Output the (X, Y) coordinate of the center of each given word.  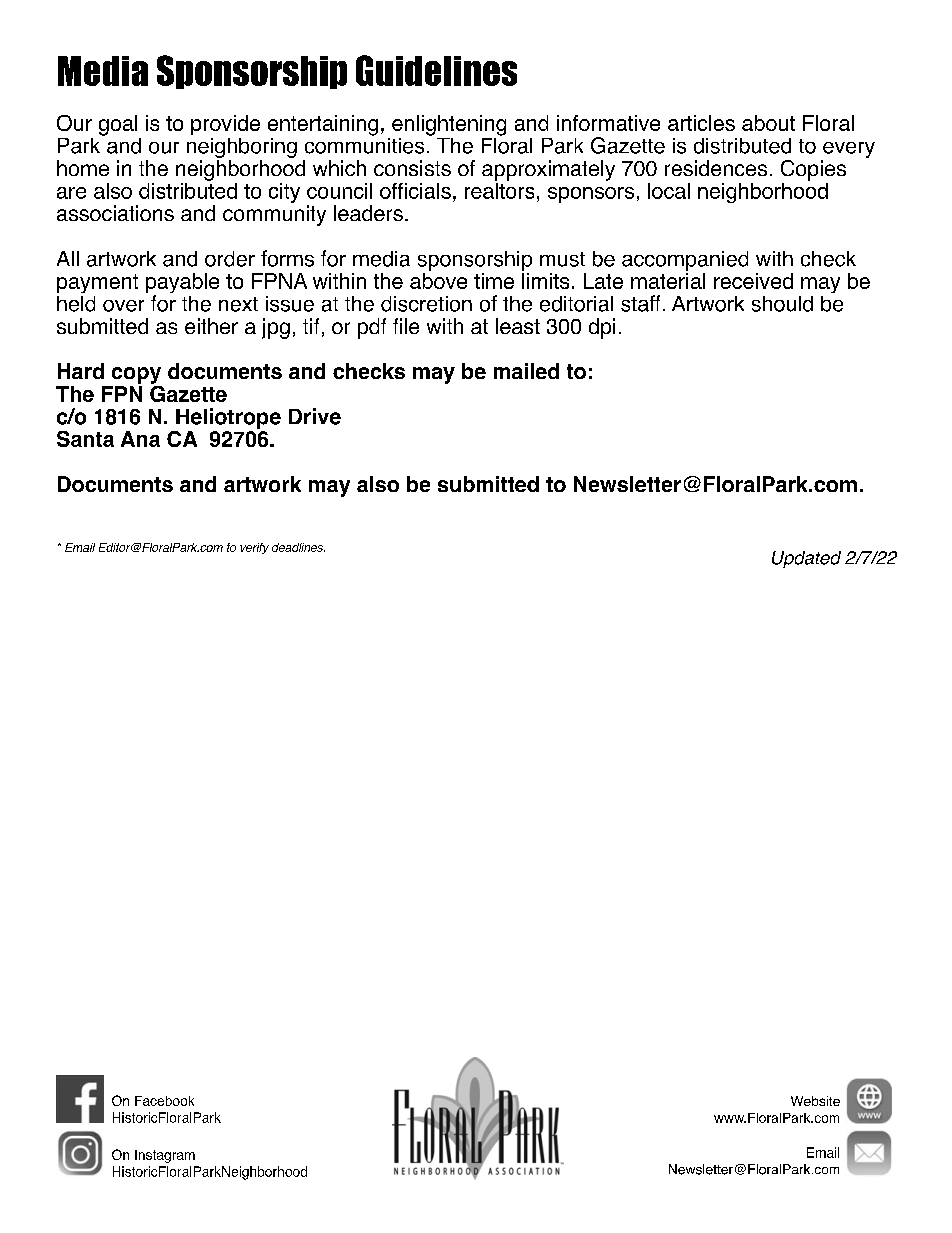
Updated (806, 559)
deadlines (298, 547)
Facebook (164, 1101)
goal (118, 125)
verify (254, 548)
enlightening (449, 125)
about (768, 123)
